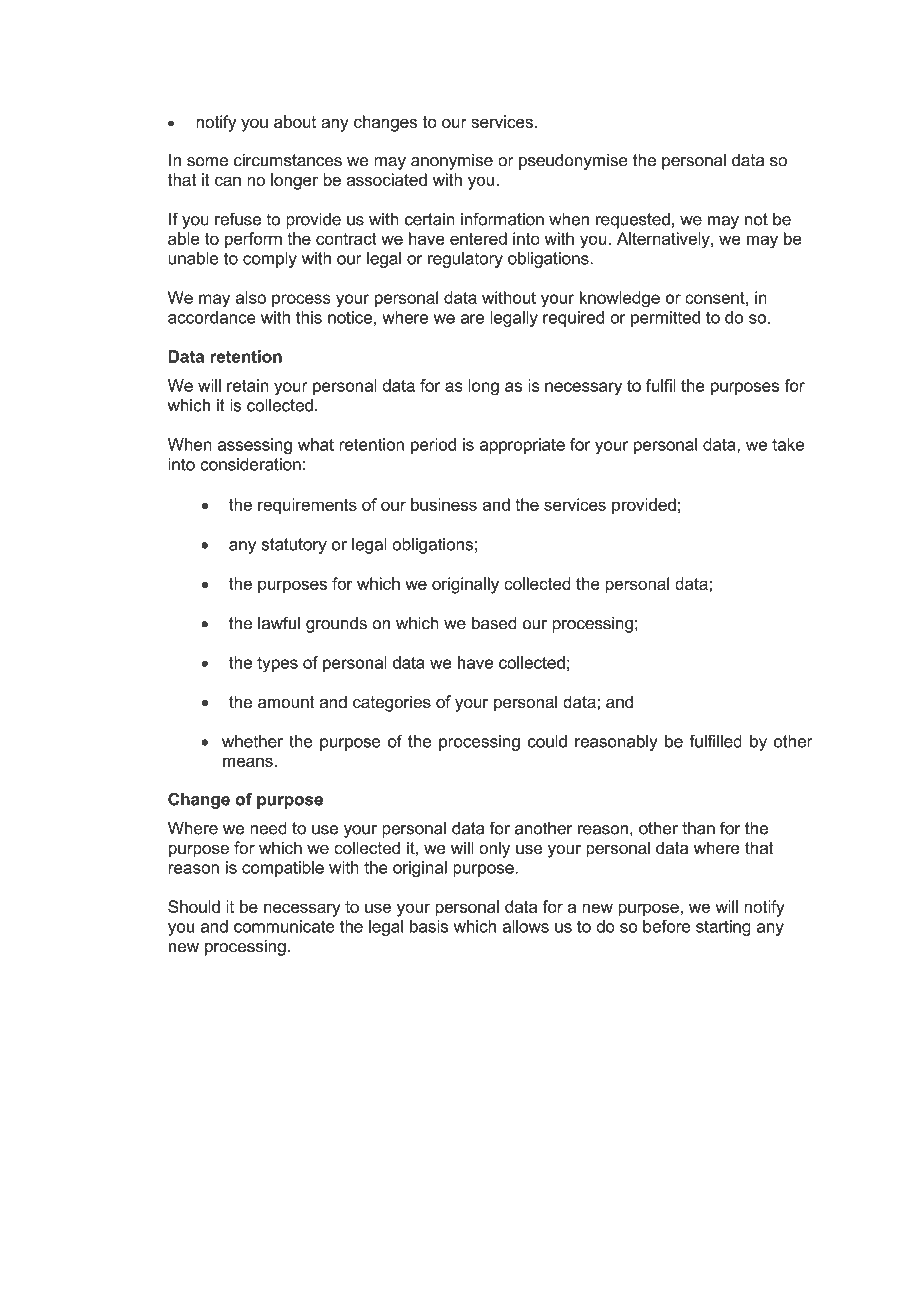  What do you see at coordinates (309, 317) in the image?
I see `this` at bounding box center [309, 317].
